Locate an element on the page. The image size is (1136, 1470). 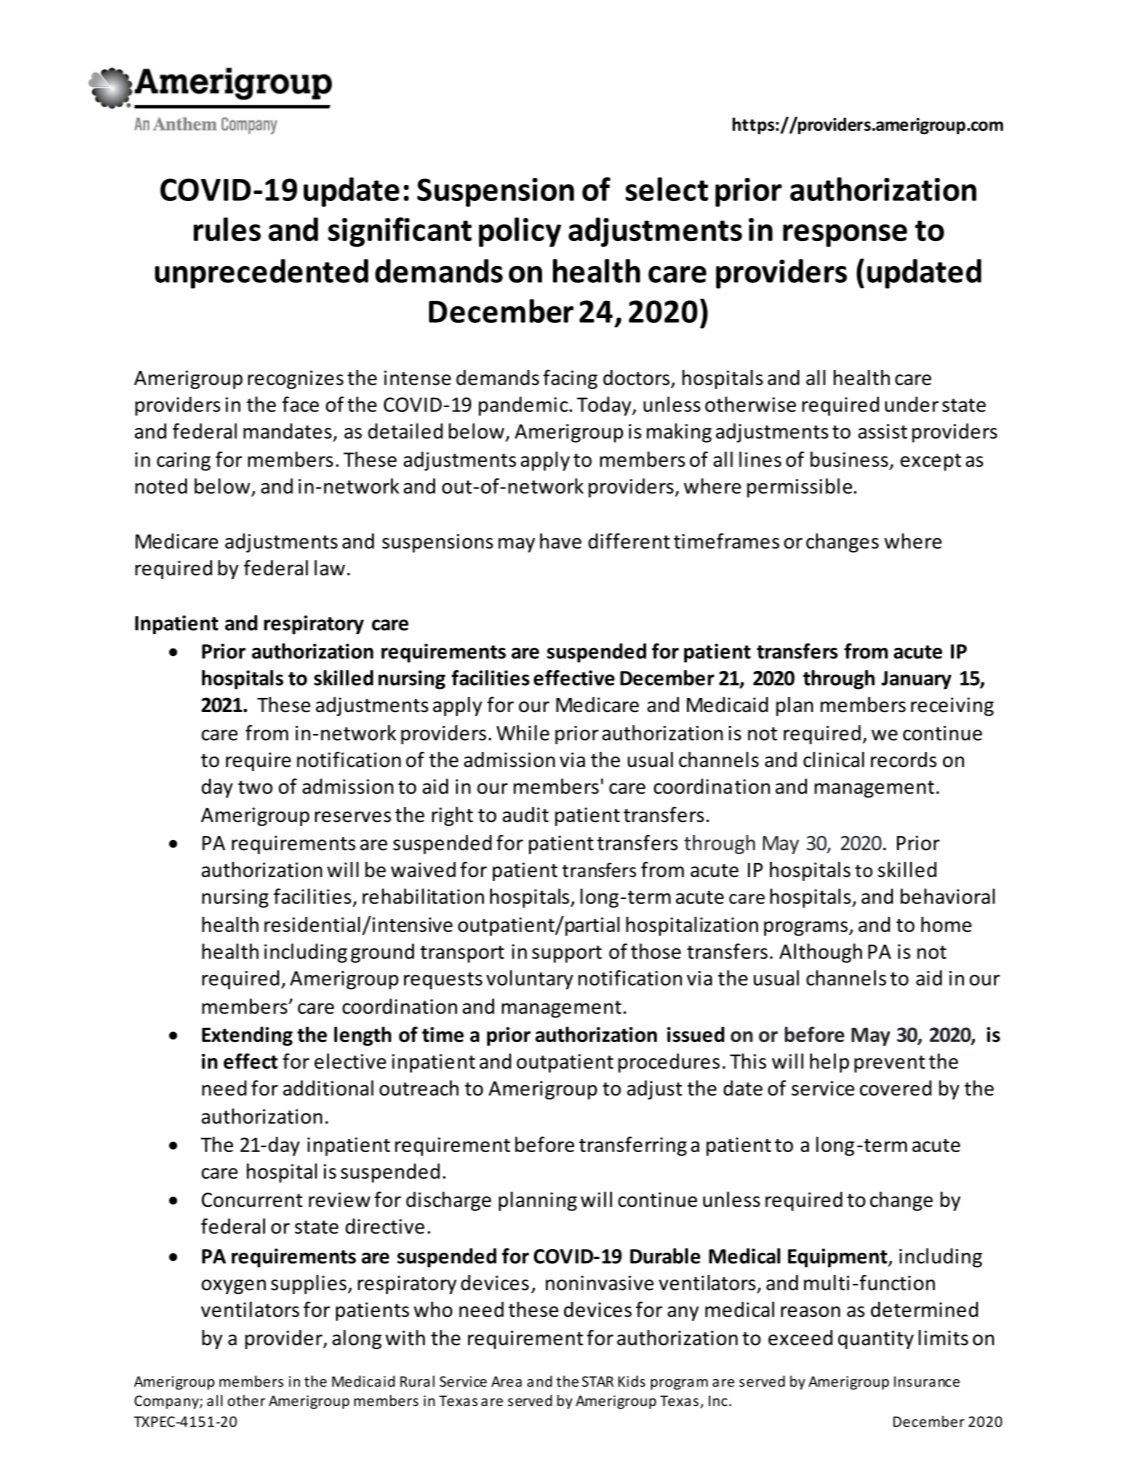
audit is located at coordinates (525, 814).
